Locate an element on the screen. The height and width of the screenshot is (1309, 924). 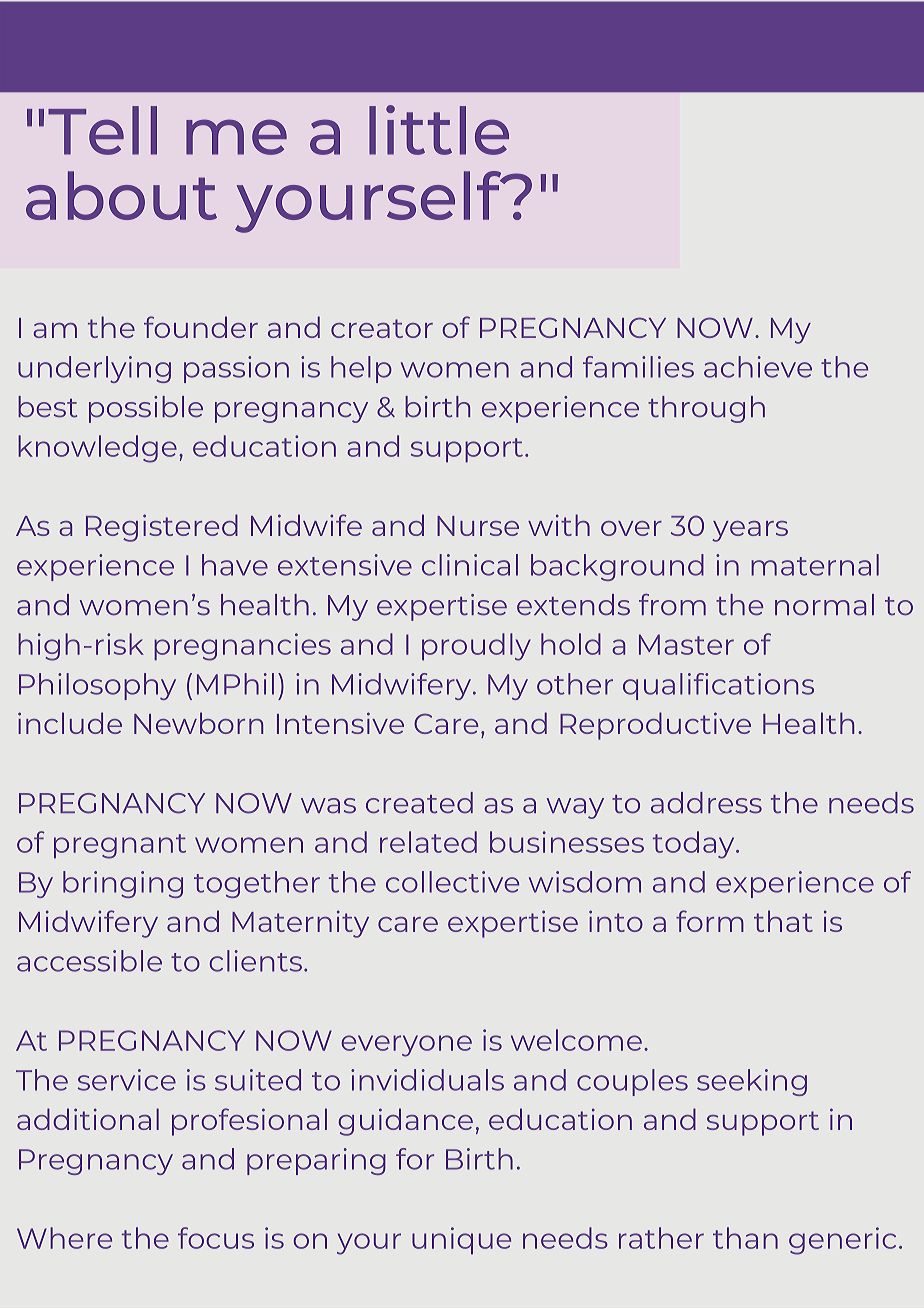
unique is located at coordinates (461, 1240).
